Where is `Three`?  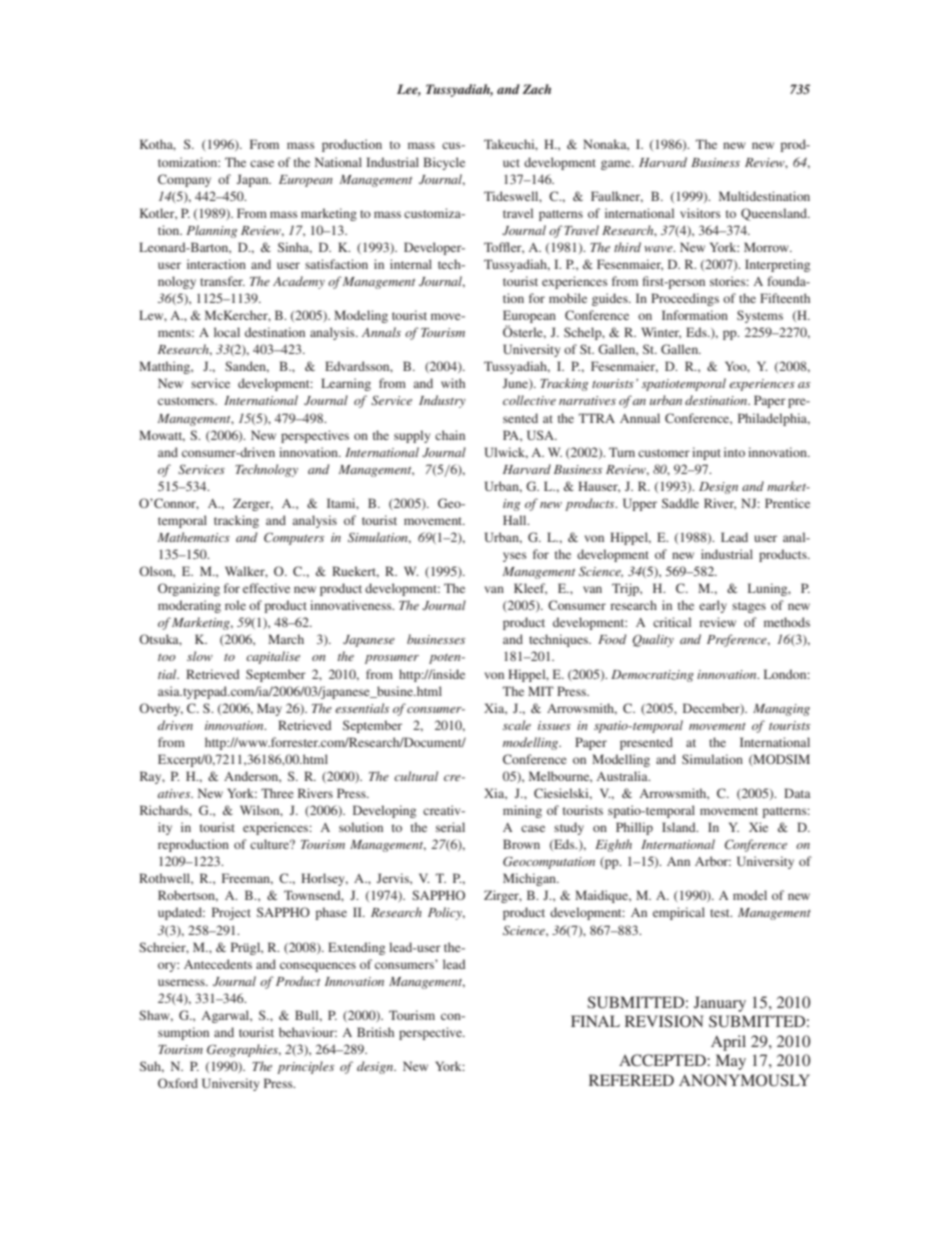
Three is located at coordinates (277, 793).
